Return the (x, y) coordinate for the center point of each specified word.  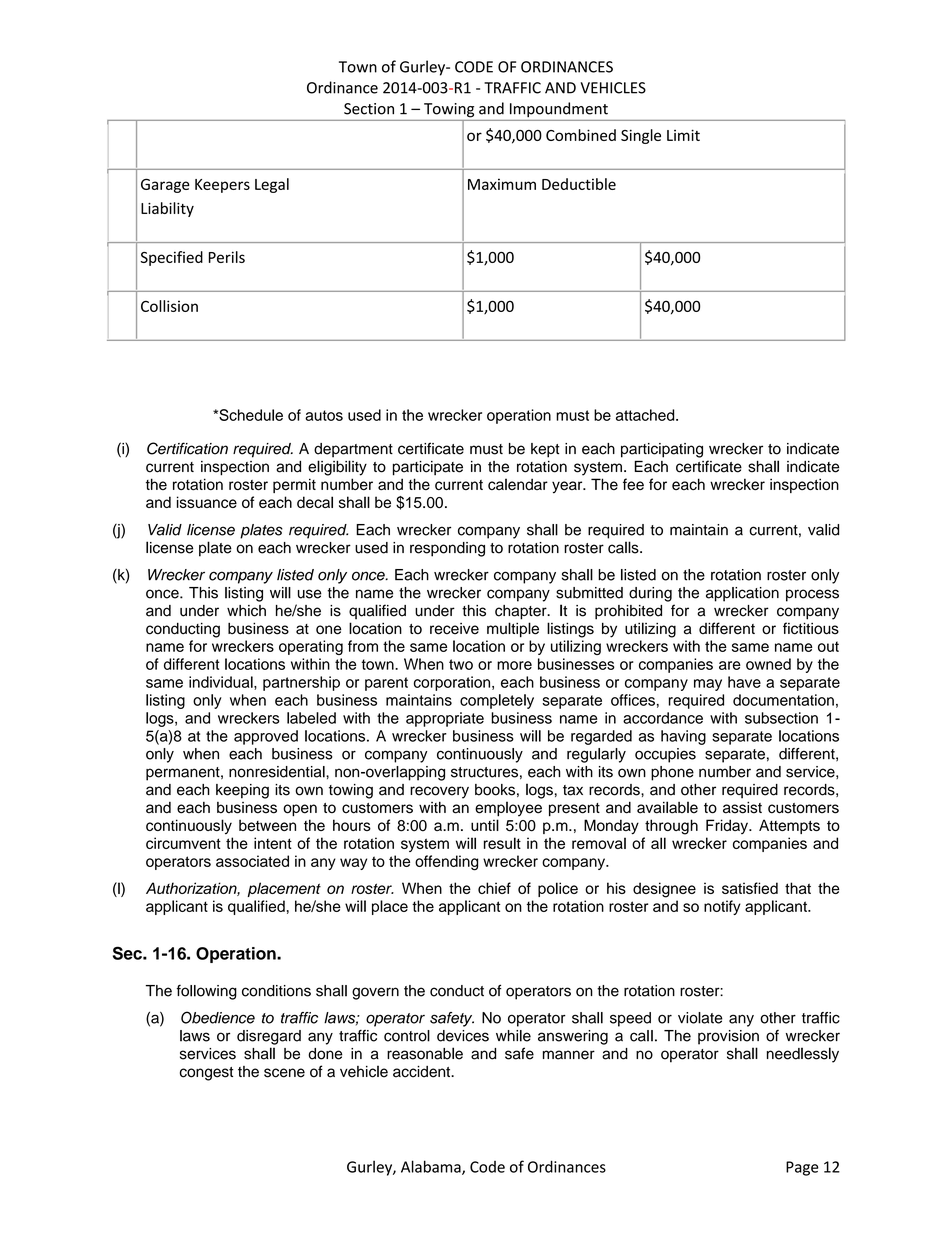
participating (662, 450)
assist (742, 807)
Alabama (432, 1167)
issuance (207, 502)
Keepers (222, 186)
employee (508, 809)
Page (802, 1168)
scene (284, 1073)
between (267, 825)
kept (545, 450)
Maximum (502, 184)
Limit (683, 135)
